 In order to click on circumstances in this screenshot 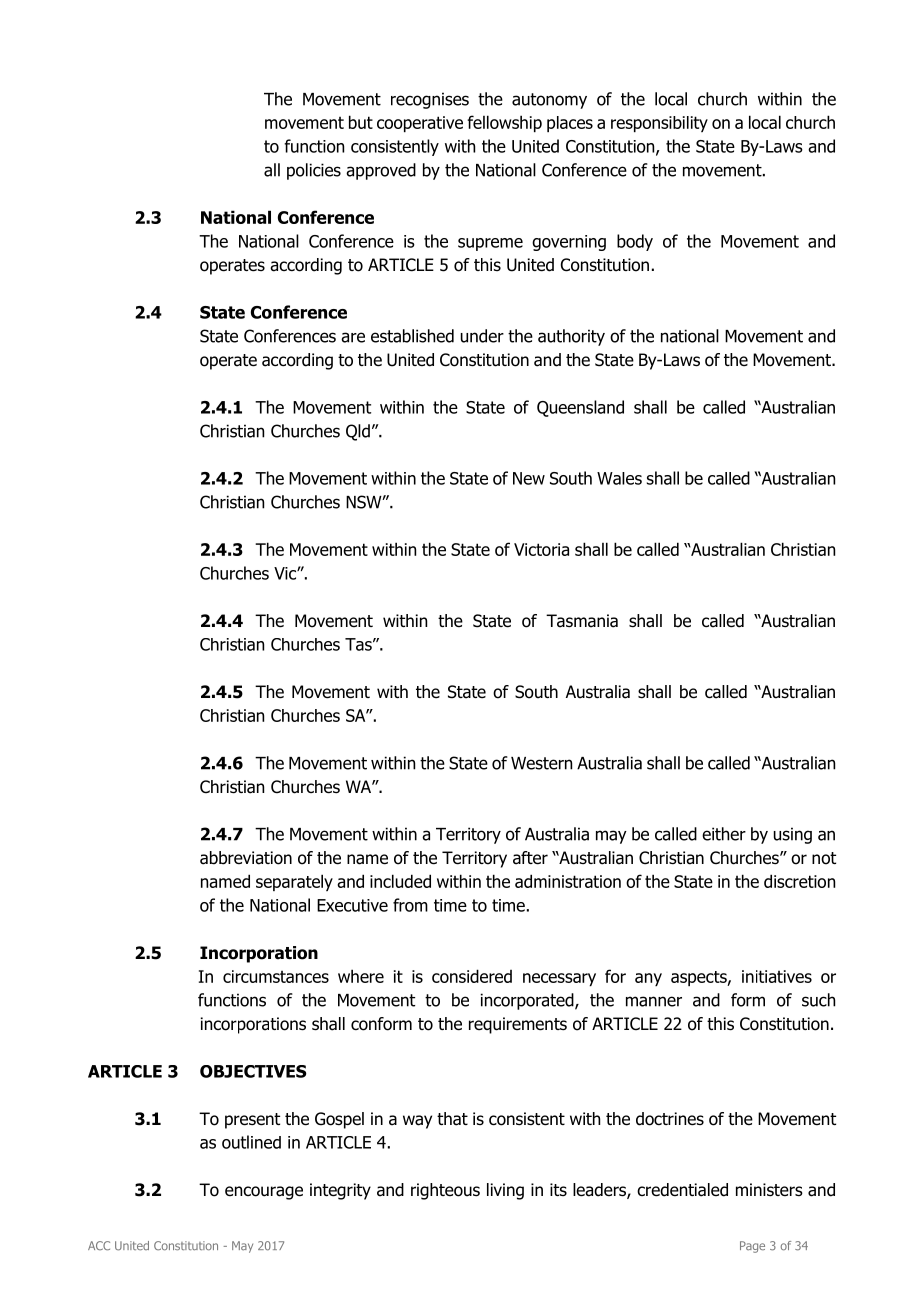, I will do `click(276, 976)`.
